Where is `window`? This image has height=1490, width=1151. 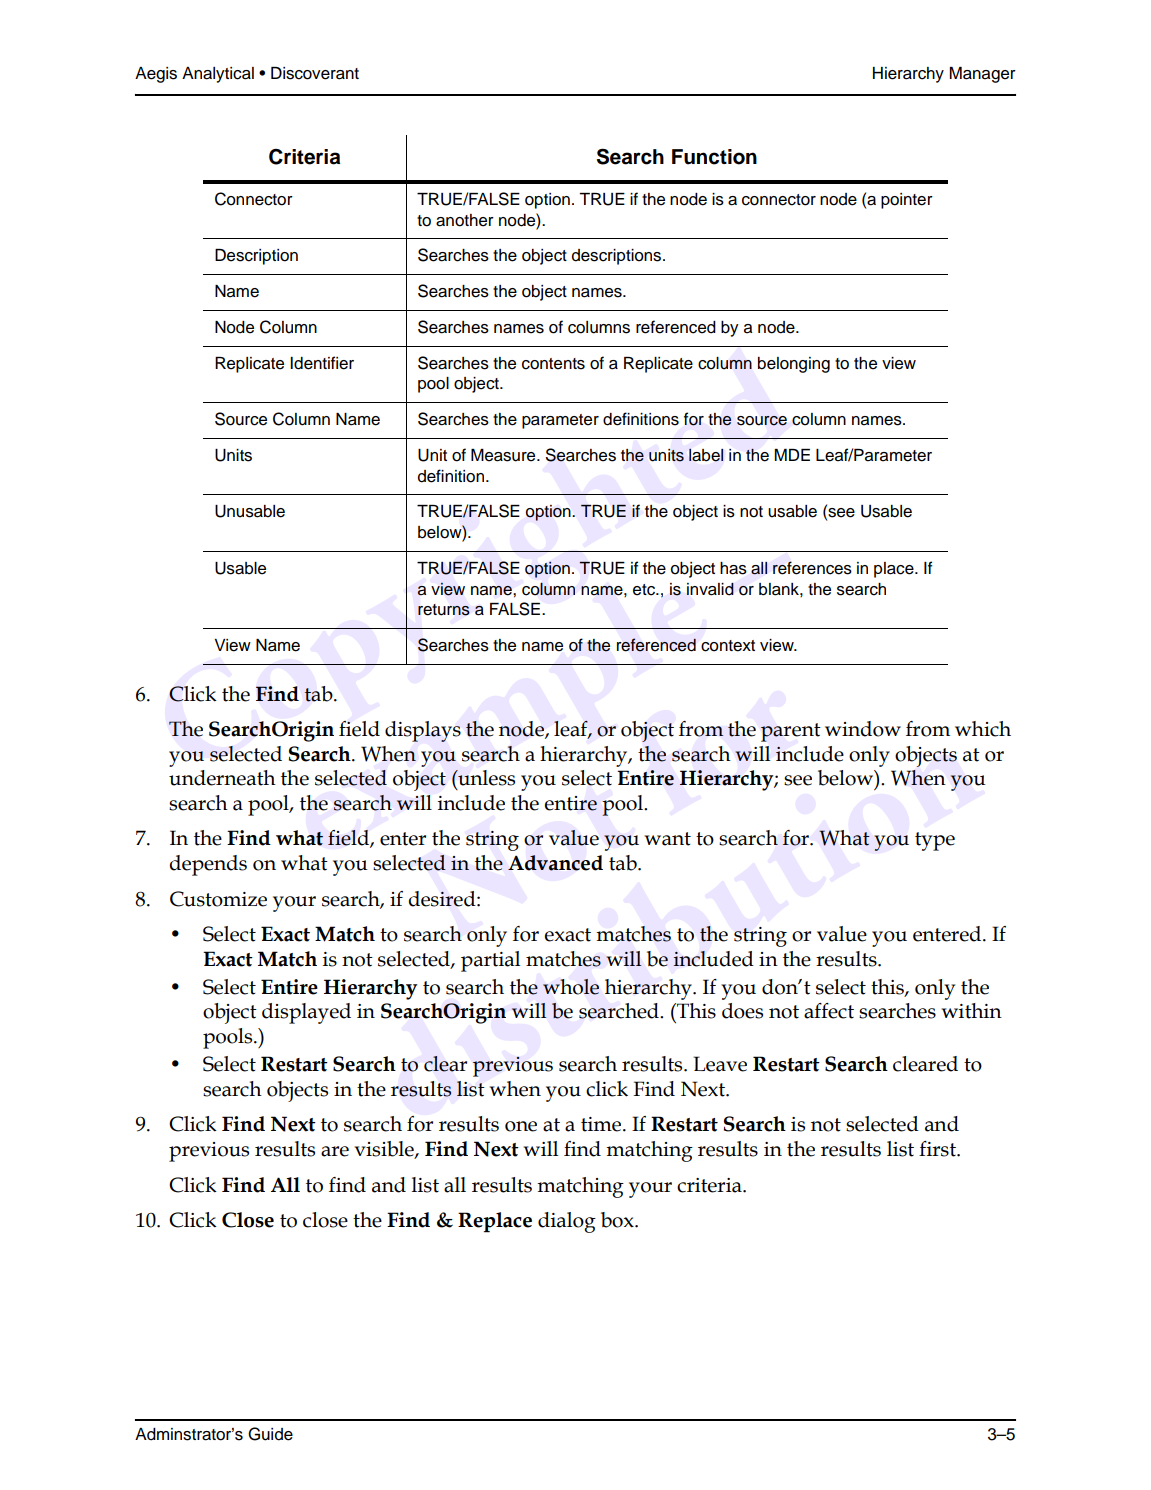 window is located at coordinates (863, 729).
